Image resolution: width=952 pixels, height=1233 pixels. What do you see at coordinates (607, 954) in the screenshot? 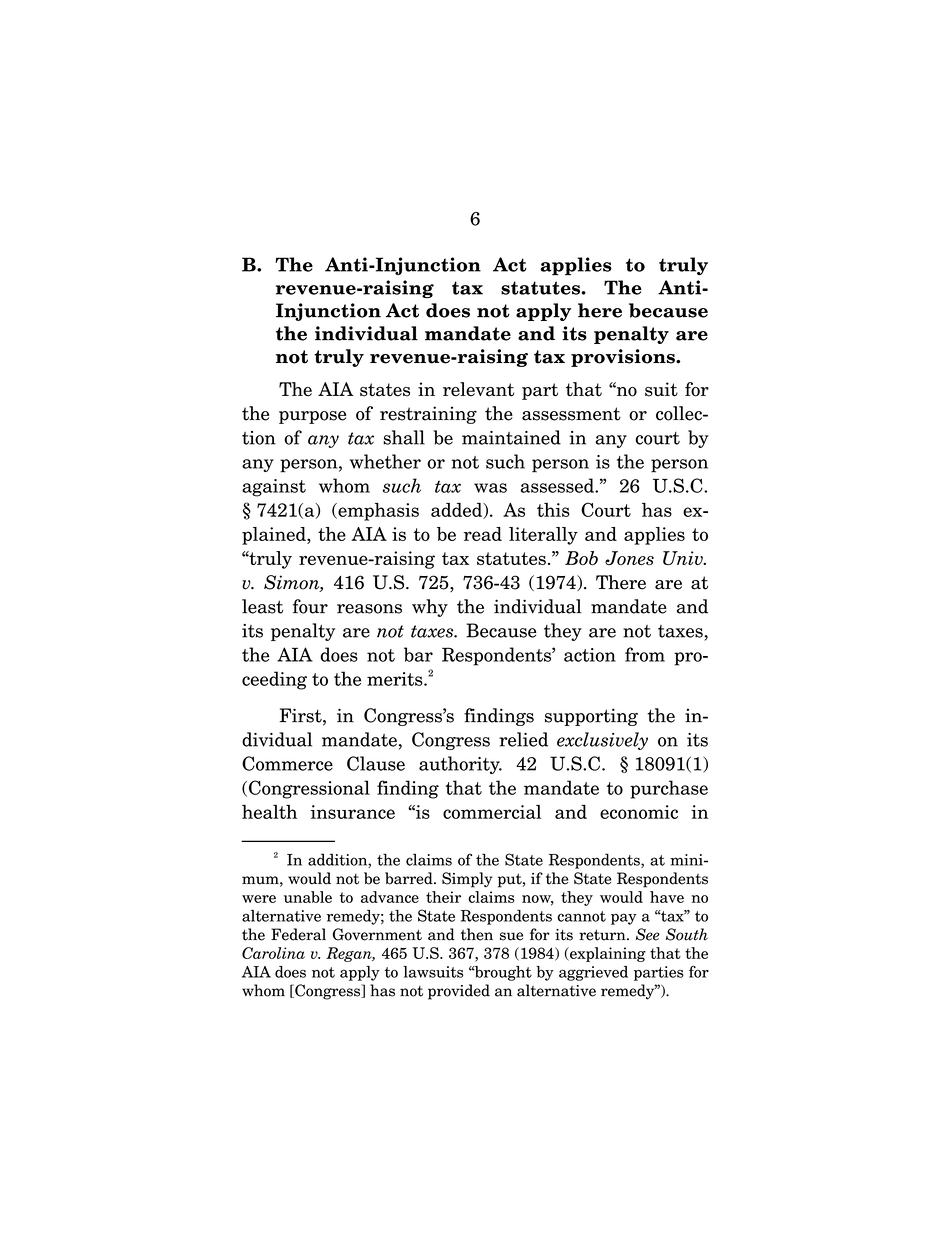
I see `explaining` at bounding box center [607, 954].
